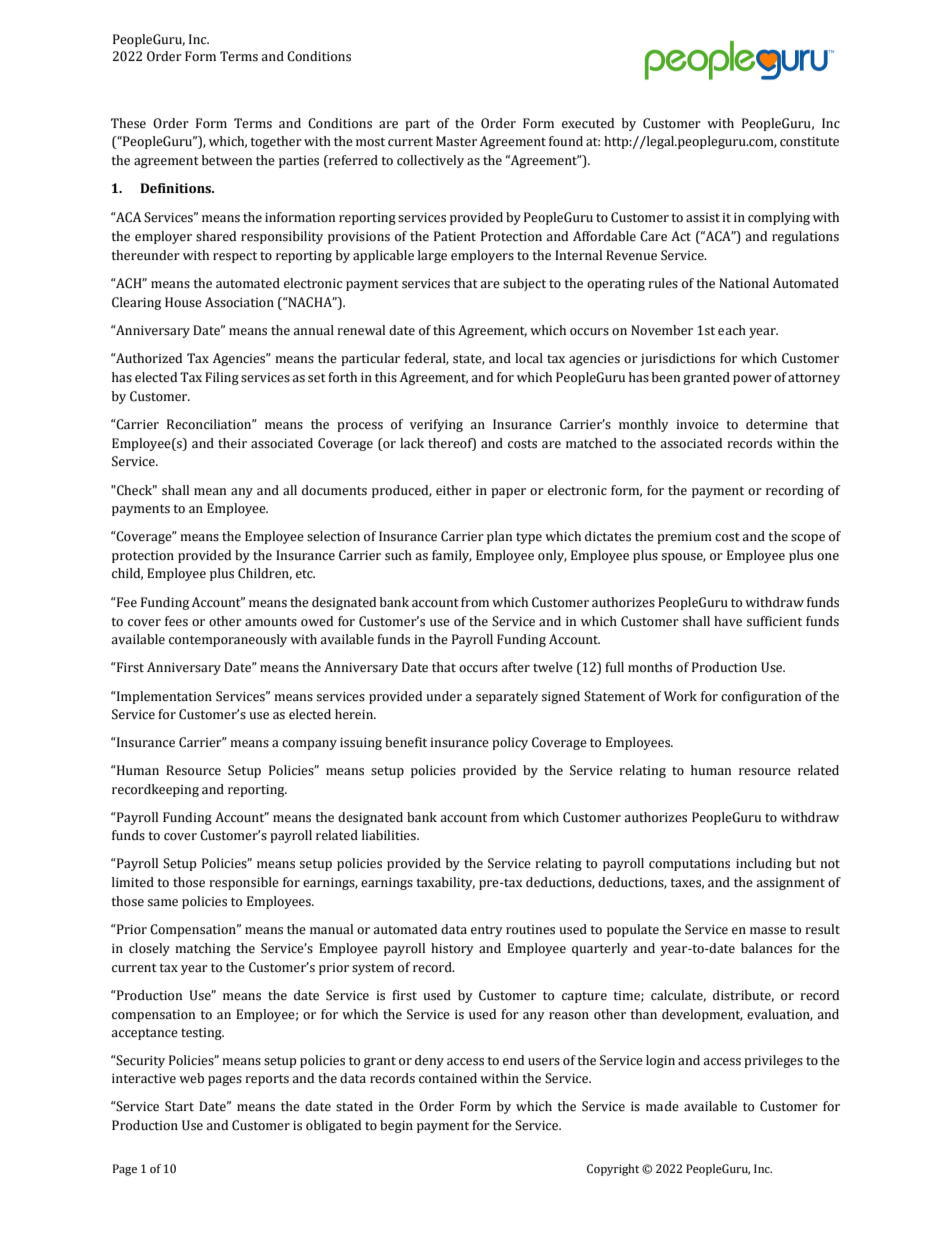  I want to click on between, so click(227, 160).
